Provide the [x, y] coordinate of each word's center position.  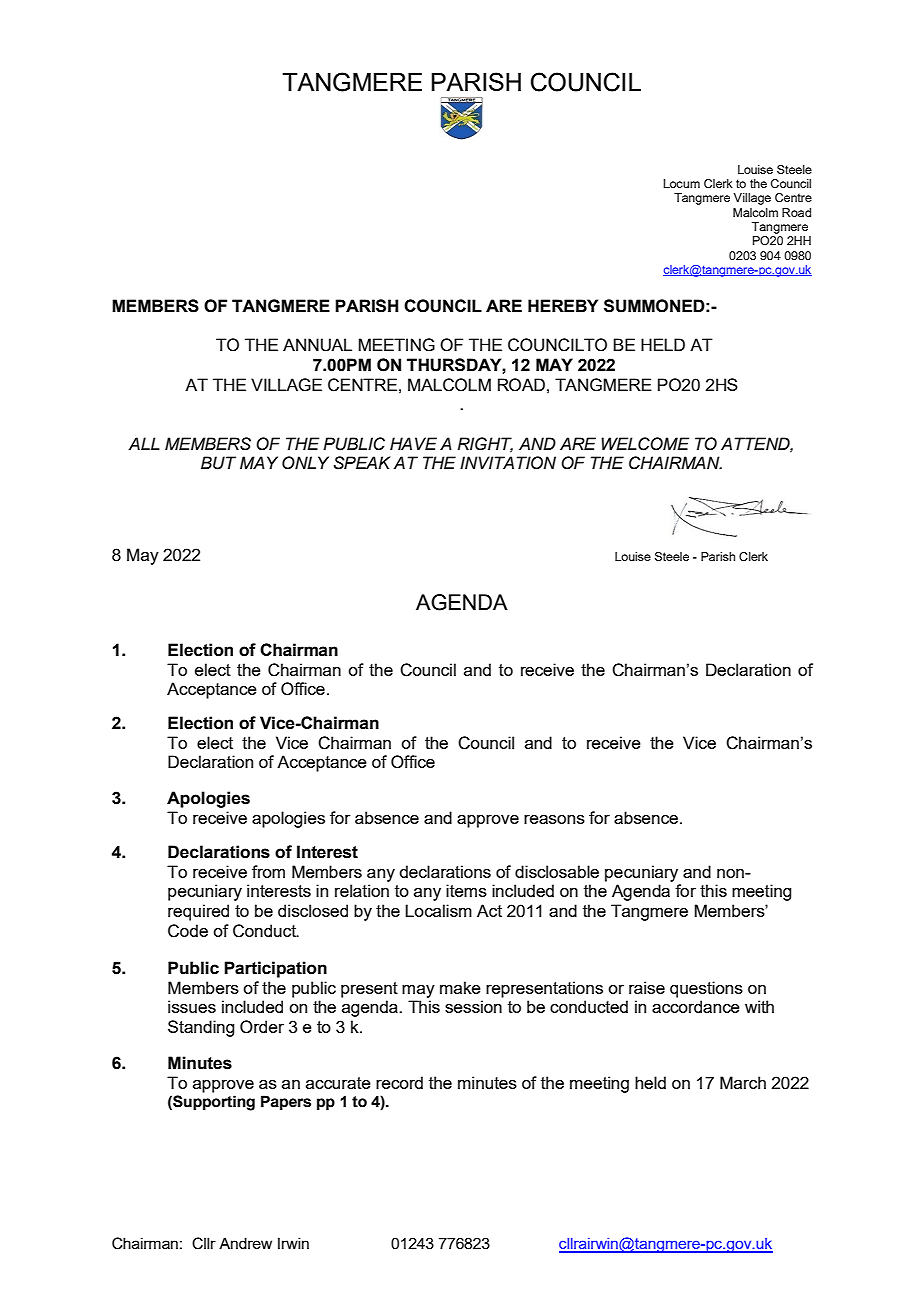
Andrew [245, 1243]
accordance [696, 1006]
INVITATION [508, 463]
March [743, 1082]
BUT [218, 463]
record [399, 1082]
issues [192, 1006]
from [268, 871]
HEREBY [563, 305]
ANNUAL [317, 345]
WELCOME [645, 444]
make [460, 987]
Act [489, 910]
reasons [554, 819]
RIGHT [485, 444]
